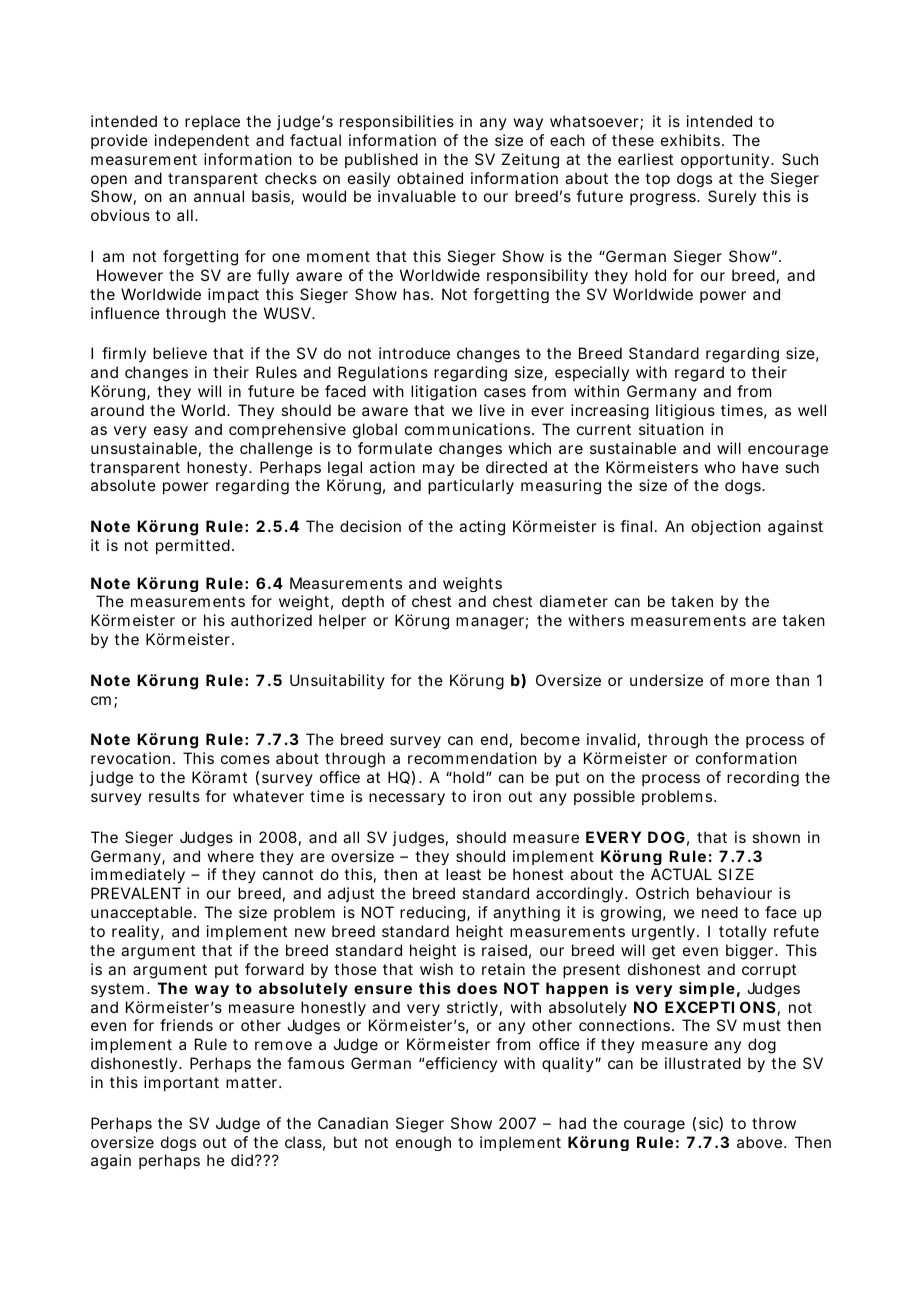 This screenshot has height=1308, width=924. Describe the element at coordinates (726, 160) in the screenshot. I see `opportunity` at that location.
